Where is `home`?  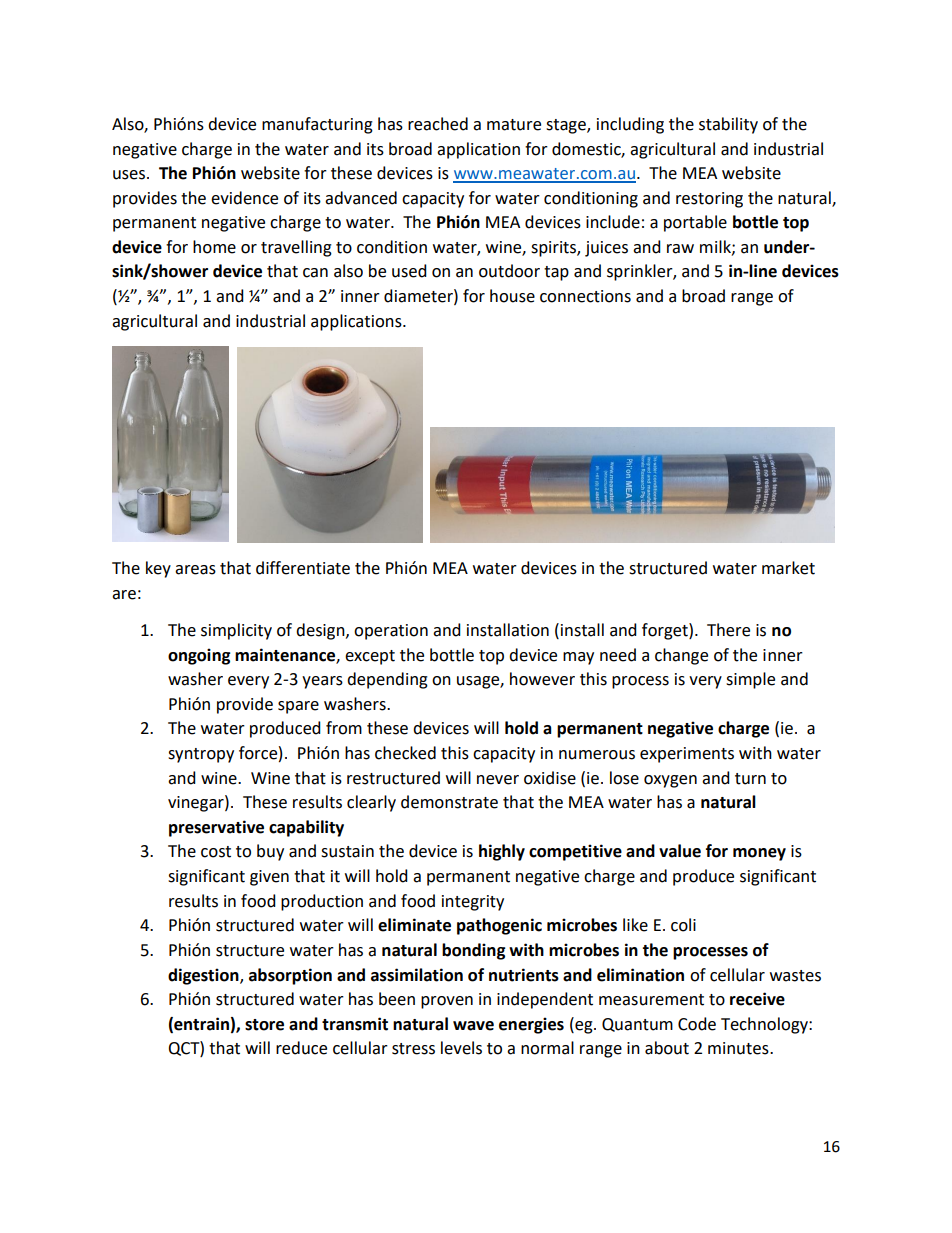
home is located at coordinates (214, 247).
